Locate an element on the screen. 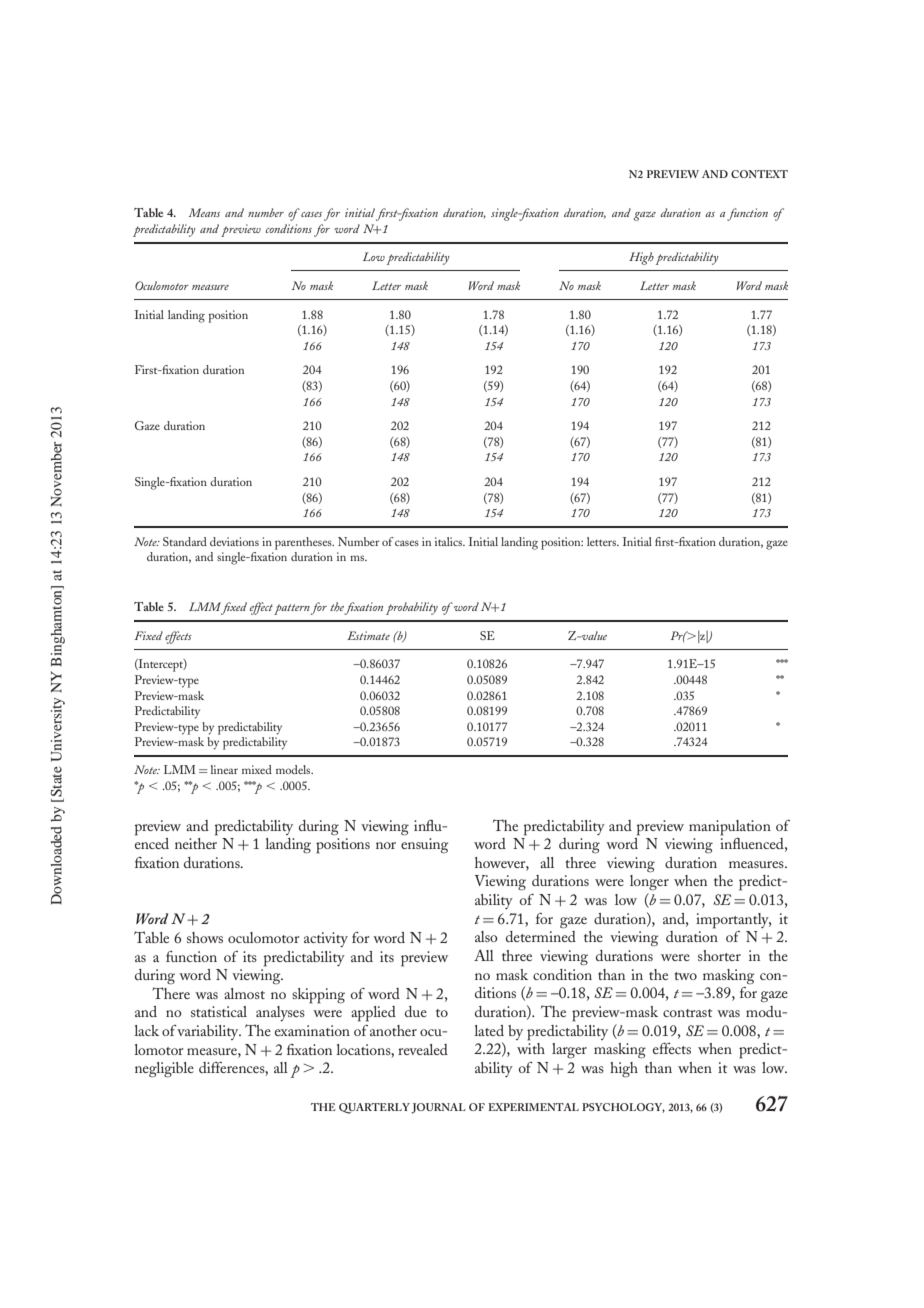  negligible is located at coordinates (164, 1070).
